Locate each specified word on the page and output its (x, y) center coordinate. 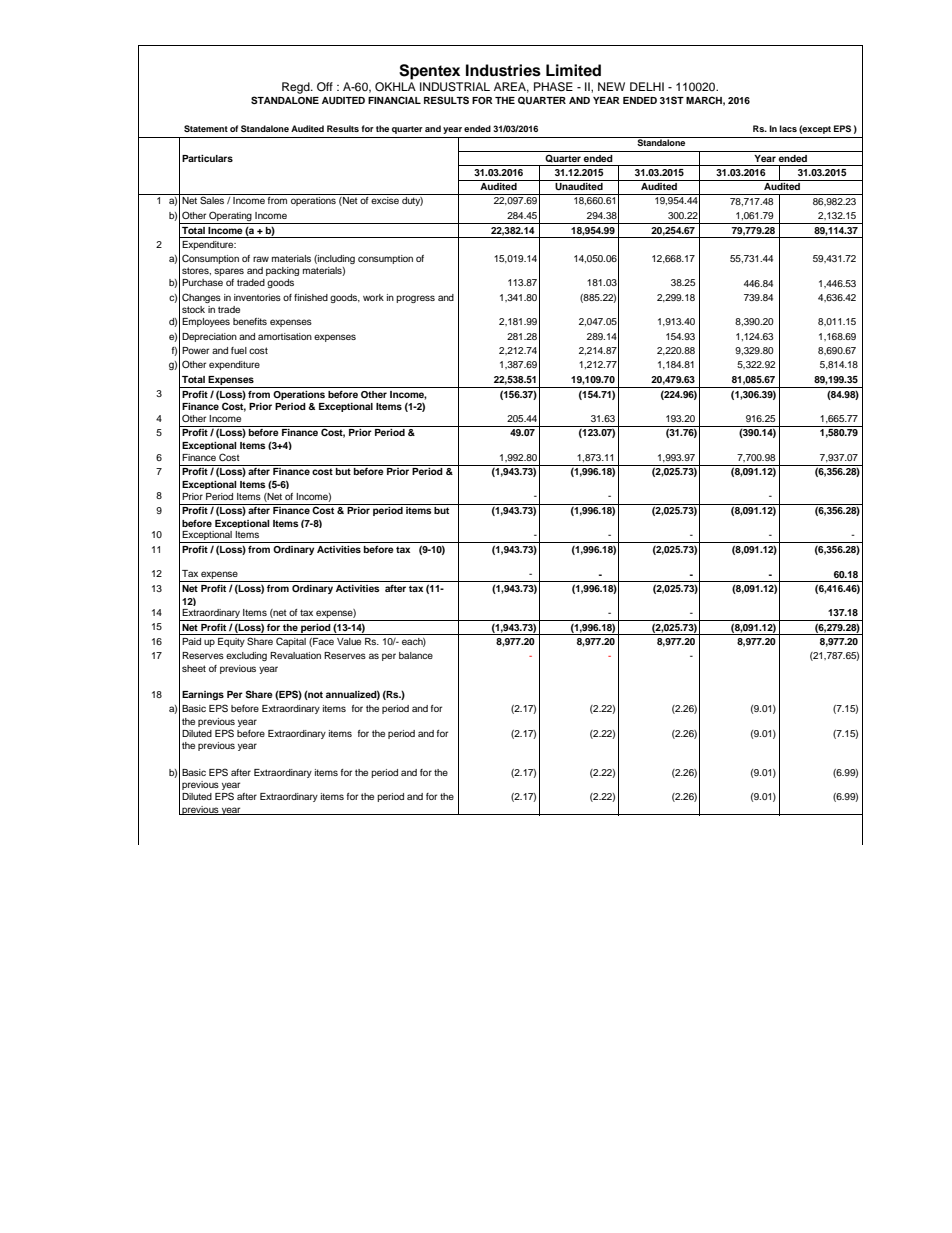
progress (415, 299)
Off (325, 87)
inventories (257, 297)
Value (349, 641)
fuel (239, 350)
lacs (788, 128)
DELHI (647, 86)
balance (416, 655)
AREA (511, 87)
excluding (246, 656)
